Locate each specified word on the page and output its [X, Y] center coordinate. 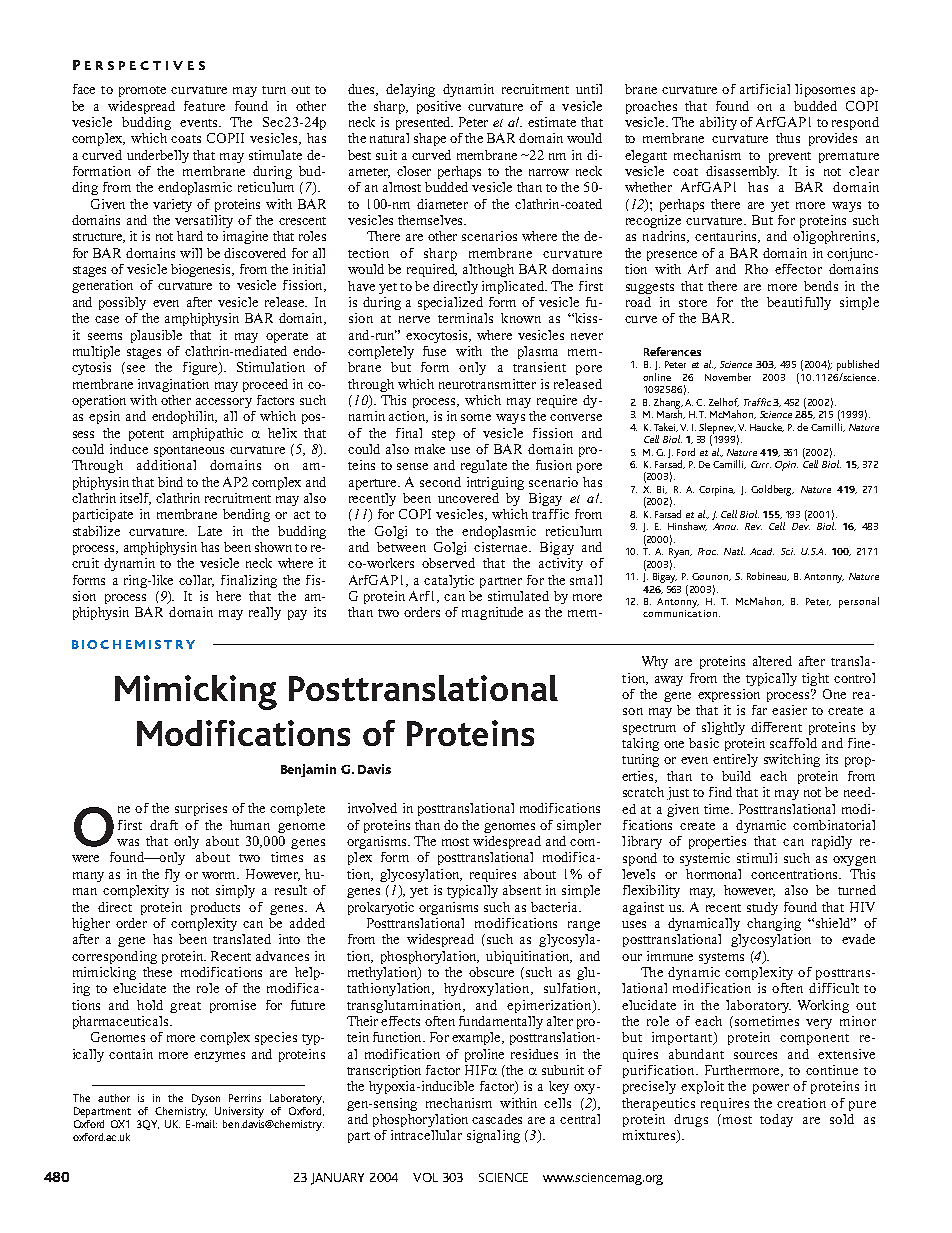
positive [439, 107]
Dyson [206, 1099]
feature [204, 106]
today [776, 1120]
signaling [493, 1136]
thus [788, 138]
